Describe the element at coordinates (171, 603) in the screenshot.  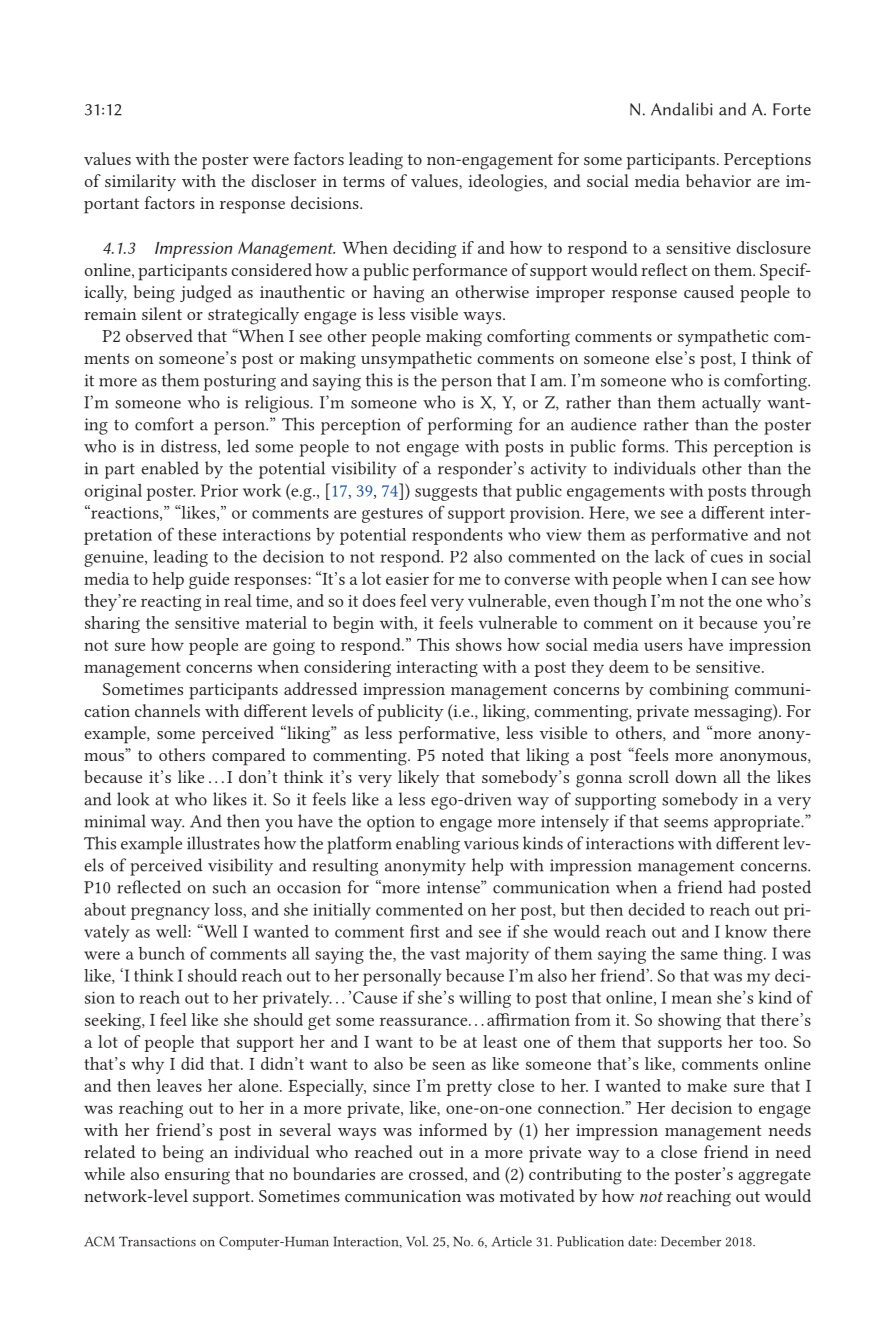
I see `reacting` at that location.
